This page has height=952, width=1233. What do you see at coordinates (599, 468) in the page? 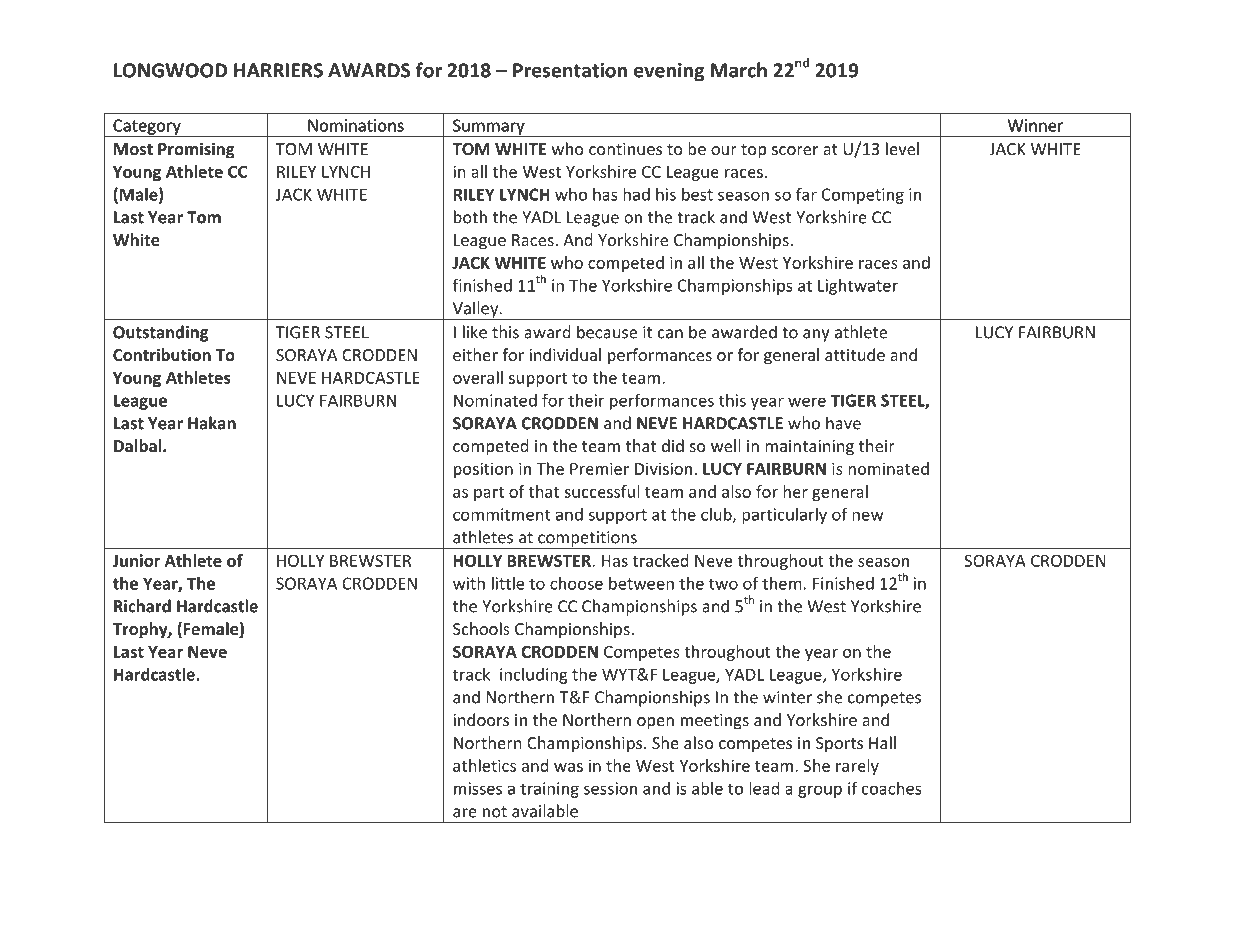
I see `Premier` at bounding box center [599, 468].
